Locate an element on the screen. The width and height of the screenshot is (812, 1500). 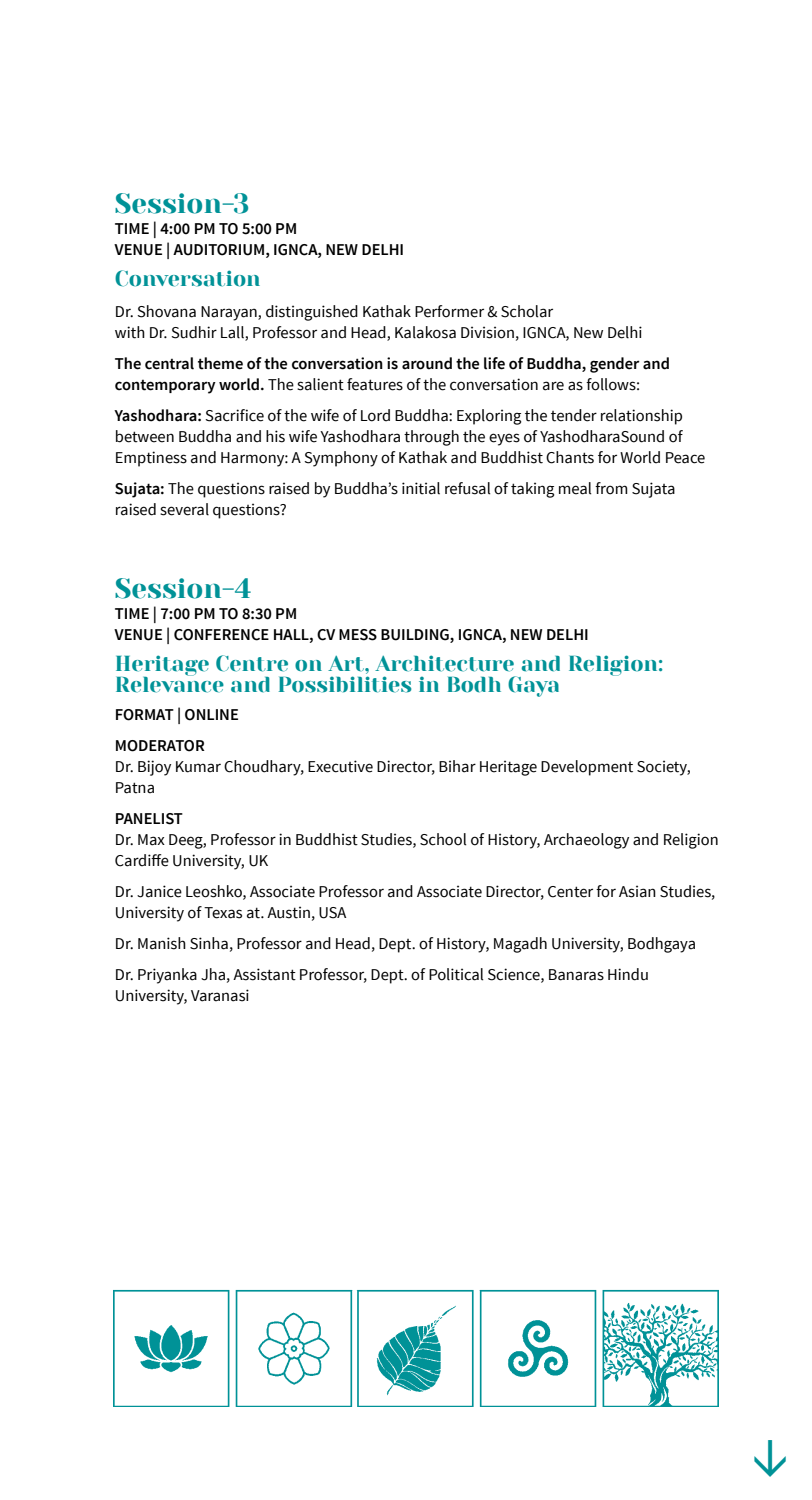
Political is located at coordinates (456, 974).
